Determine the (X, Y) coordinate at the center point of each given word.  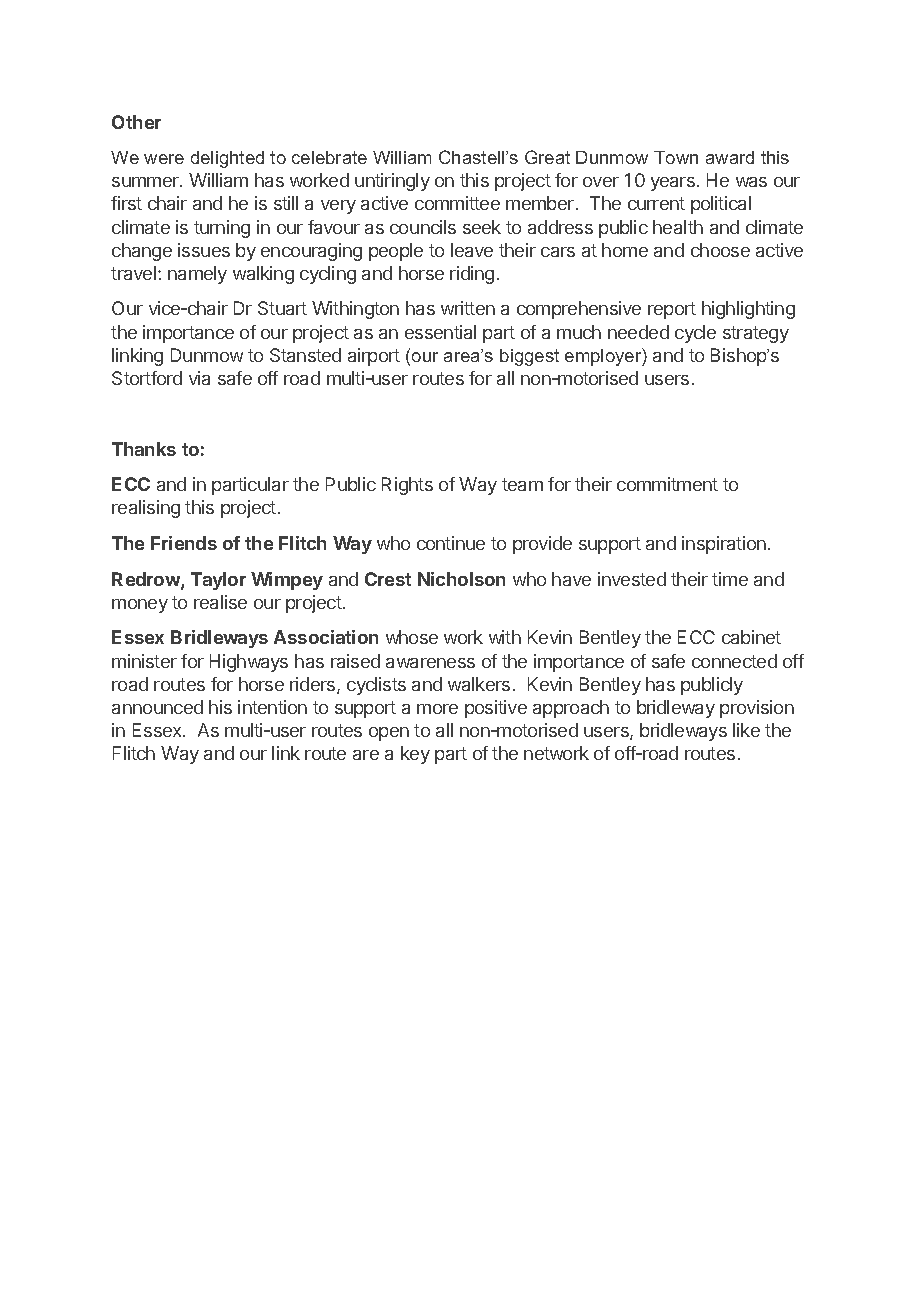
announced (157, 707)
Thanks (144, 449)
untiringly (392, 182)
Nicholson (461, 579)
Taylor (218, 581)
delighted (227, 159)
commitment (667, 484)
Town (676, 157)
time (730, 579)
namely (197, 275)
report (672, 310)
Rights (407, 486)
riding (472, 275)
